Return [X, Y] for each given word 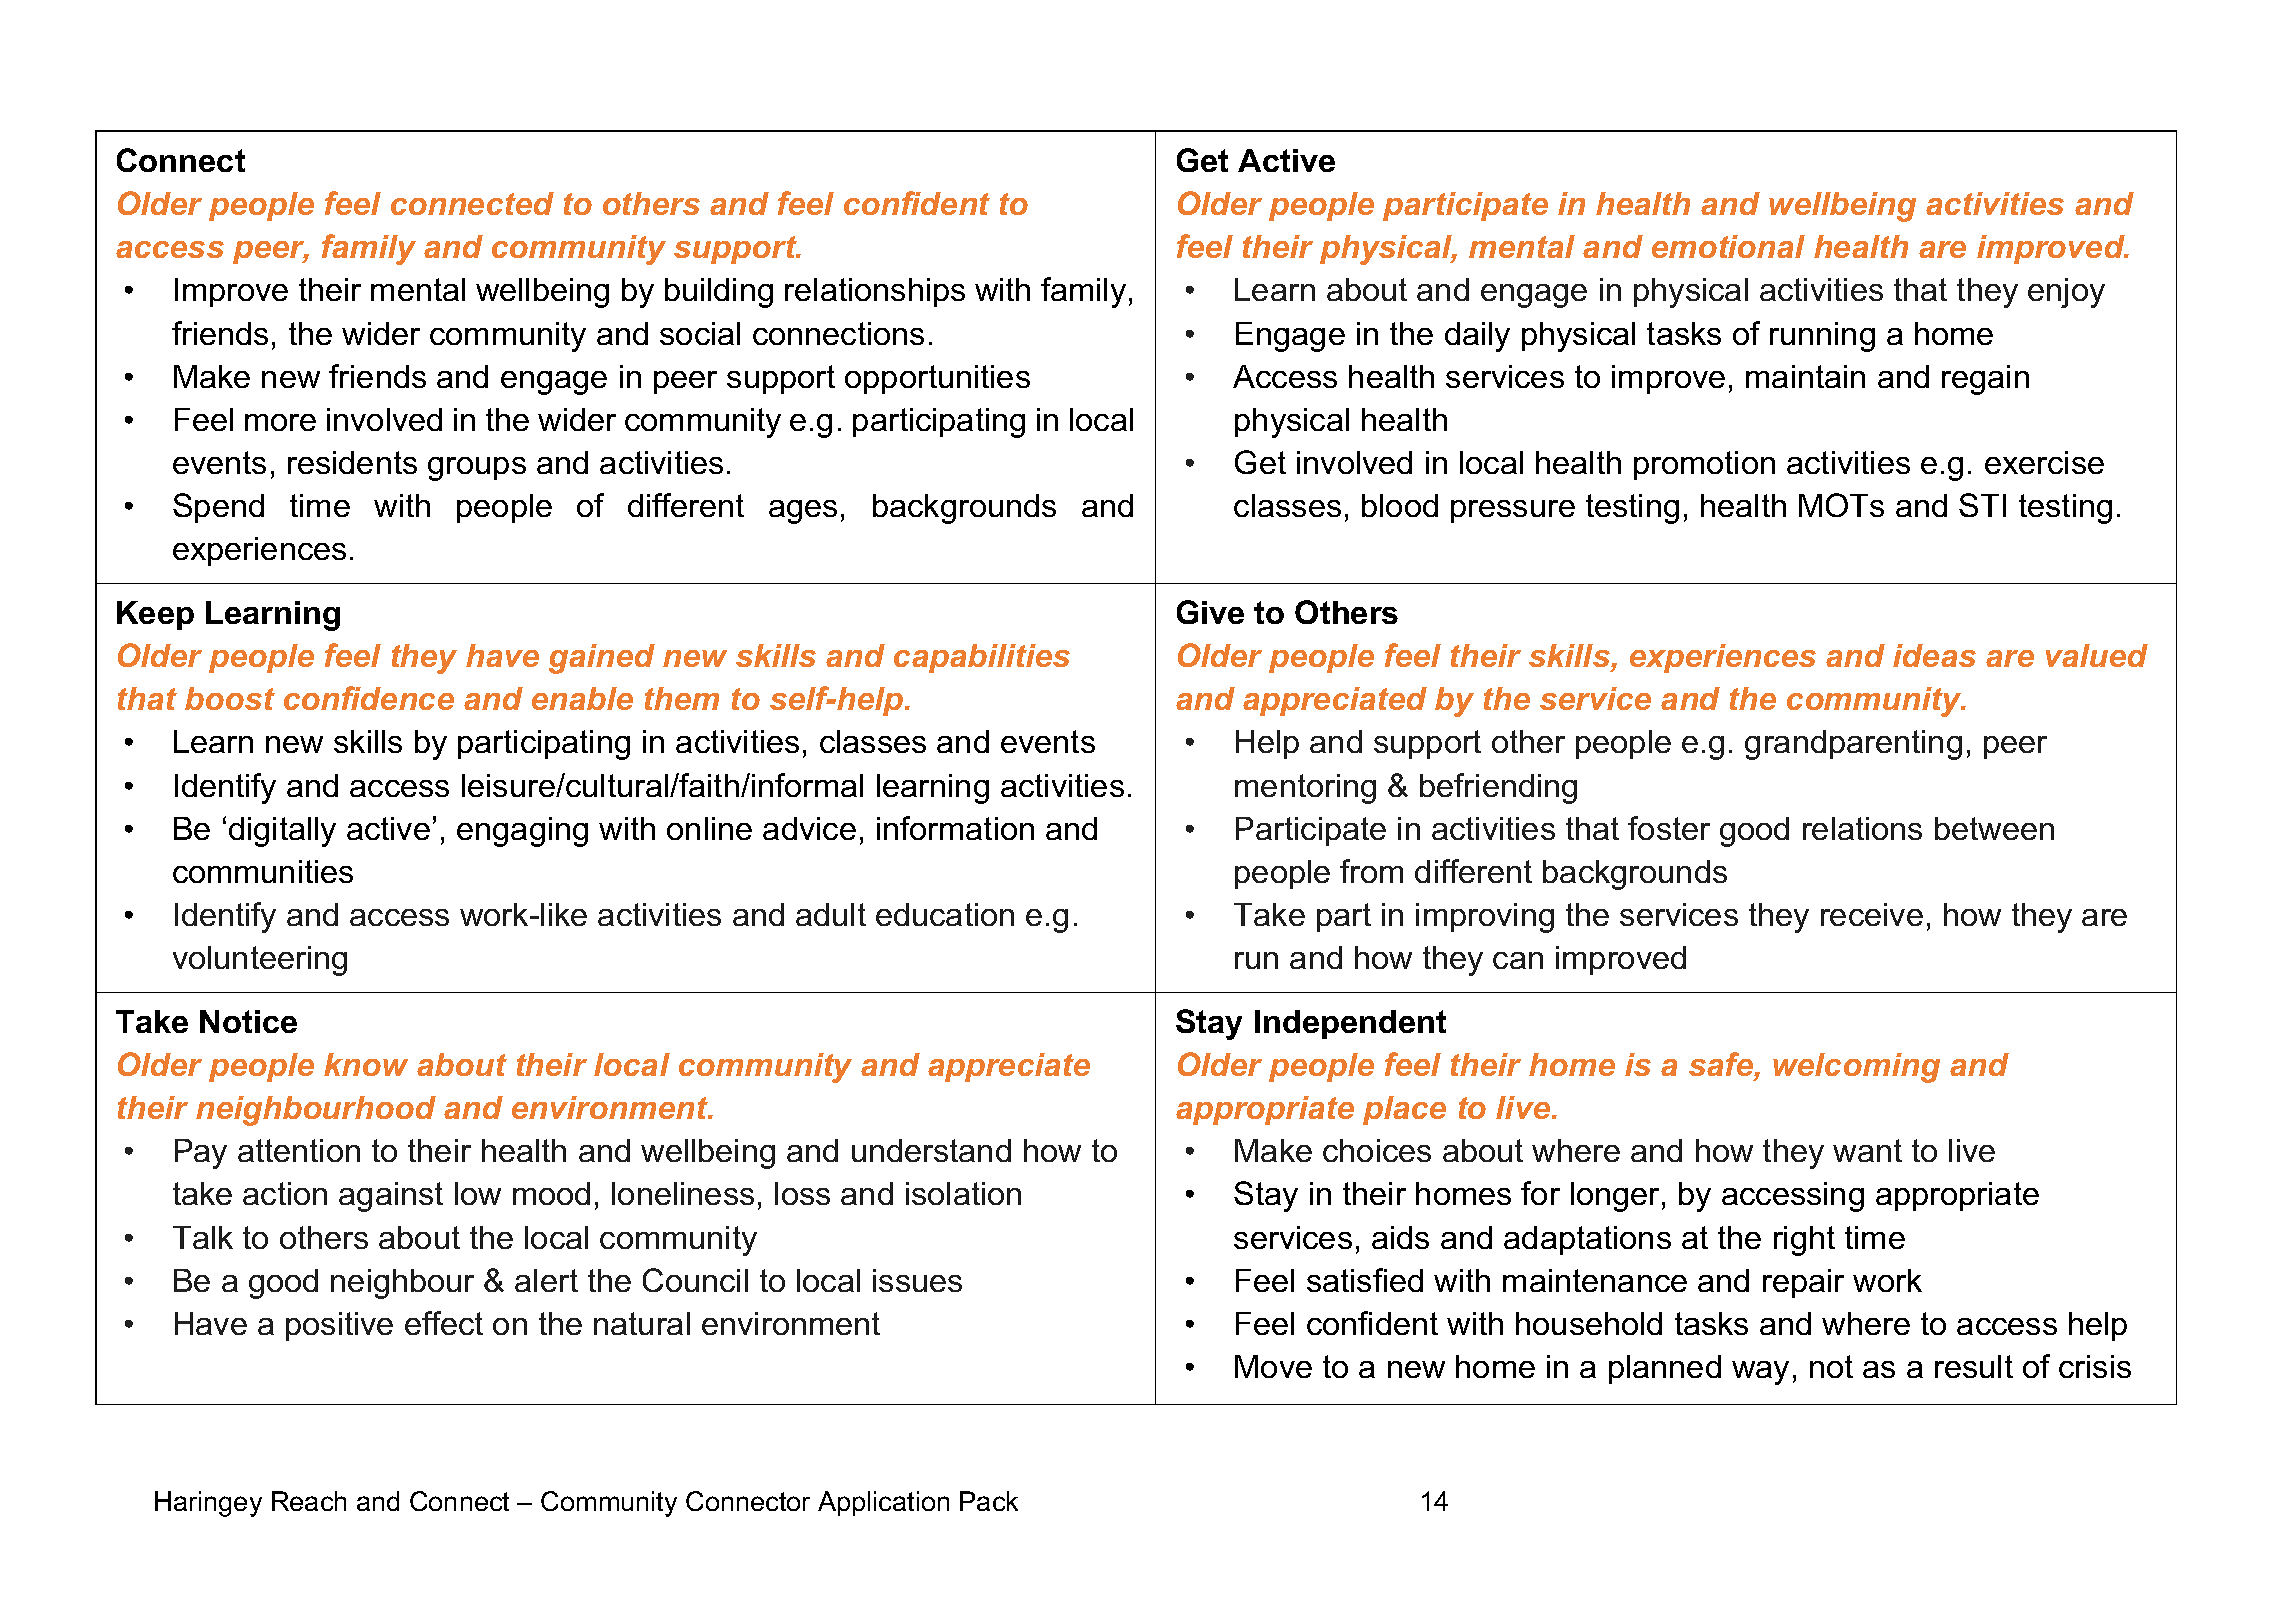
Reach [309, 1501]
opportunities [937, 379]
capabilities [982, 658]
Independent [1350, 1024]
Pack [989, 1501]
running [1822, 337]
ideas [1934, 655]
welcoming [1856, 1068]
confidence [369, 698]
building [719, 293]
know [366, 1064]
